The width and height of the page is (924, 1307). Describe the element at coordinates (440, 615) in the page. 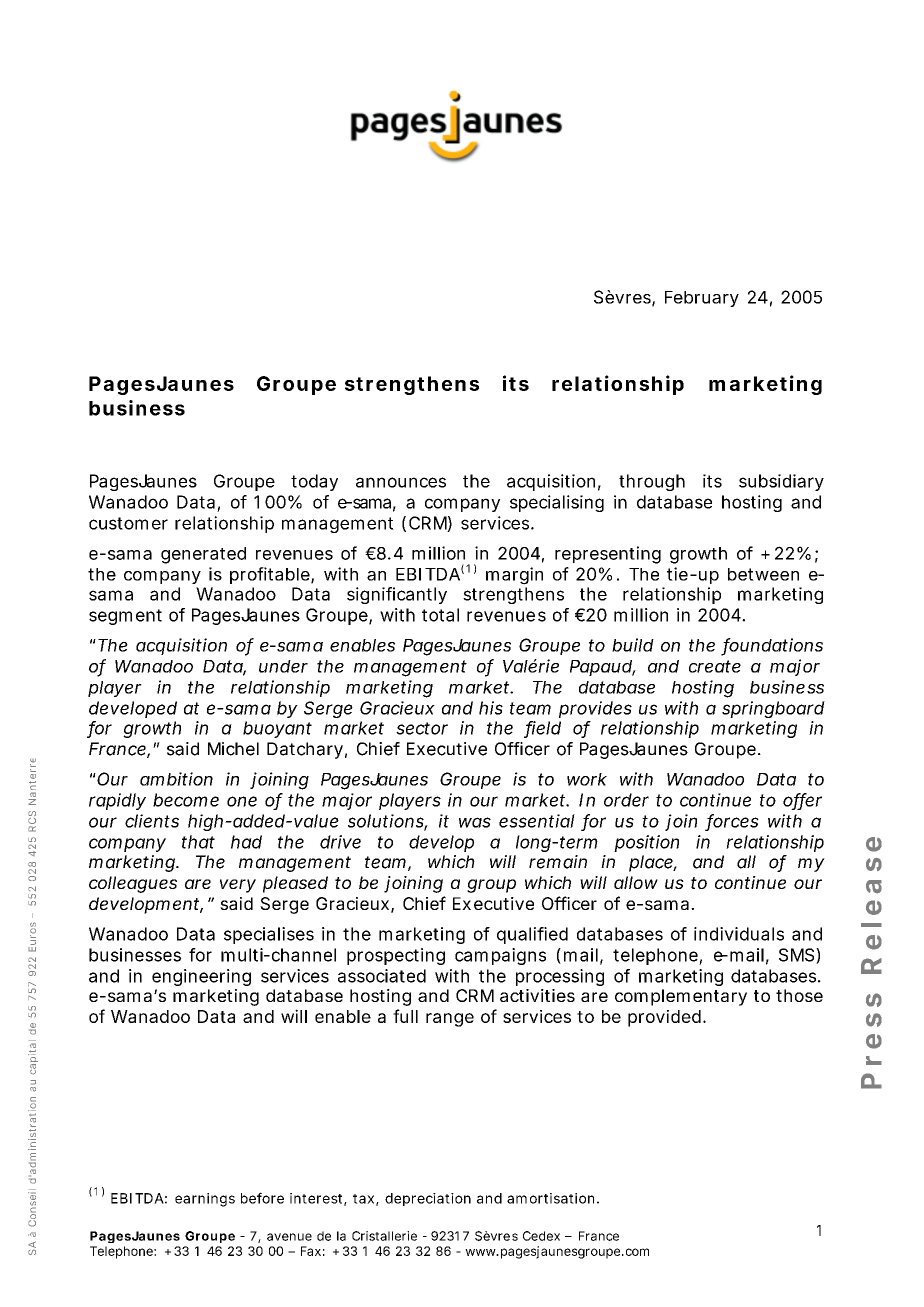

I see `total` at that location.
